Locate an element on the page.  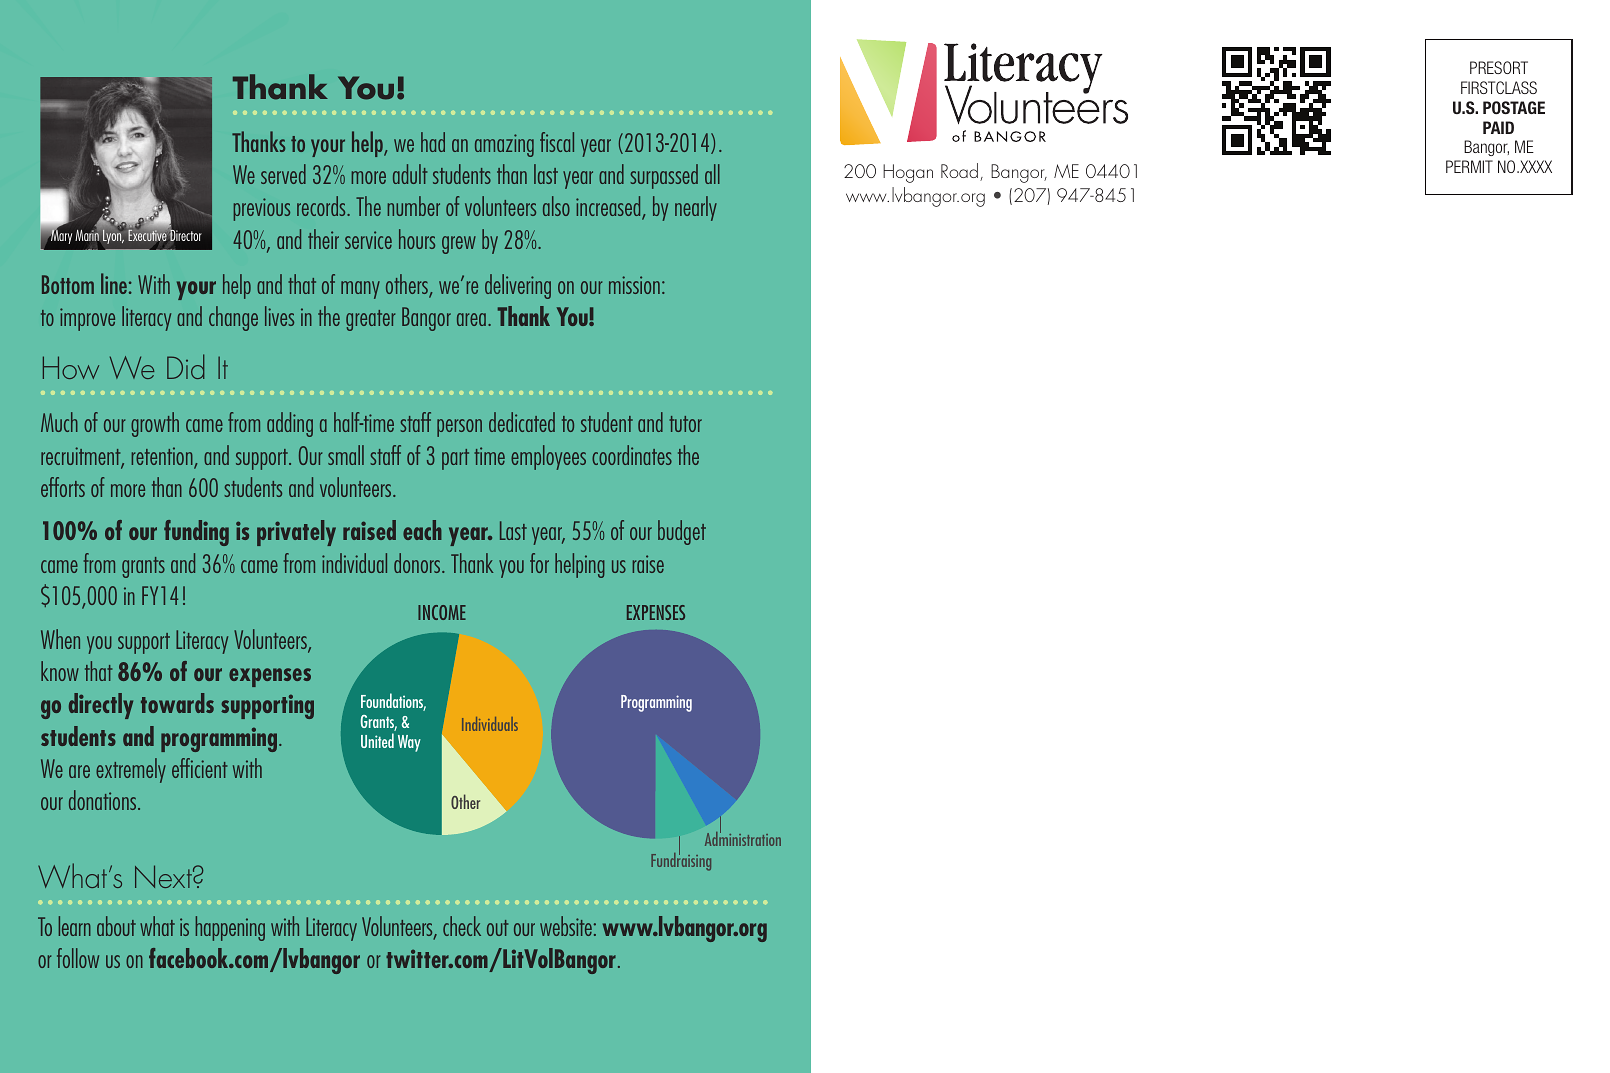
change is located at coordinates (233, 318).
